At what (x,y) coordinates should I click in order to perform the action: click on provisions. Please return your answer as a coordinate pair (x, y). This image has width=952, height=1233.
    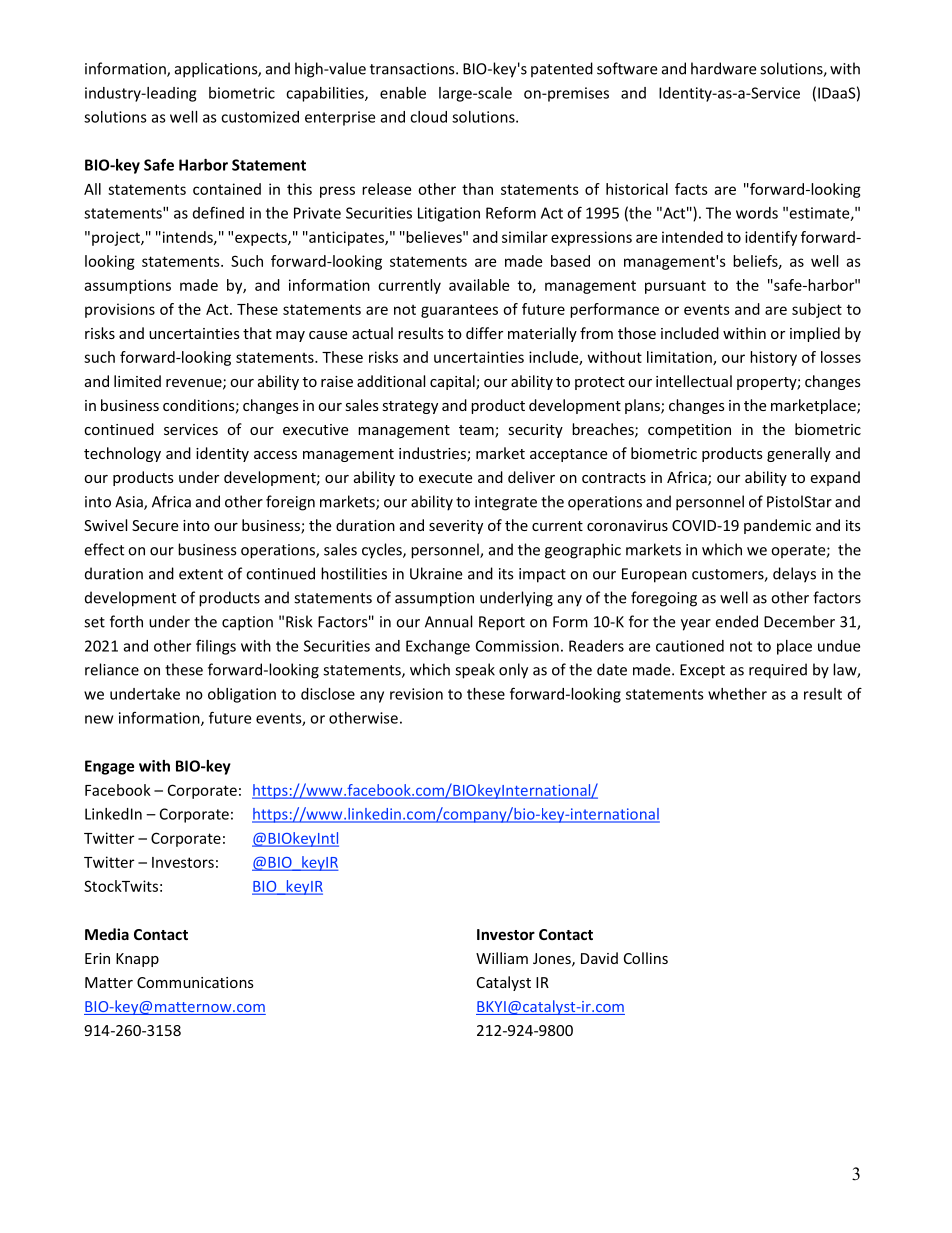
    Looking at the image, I should click on (120, 310).
